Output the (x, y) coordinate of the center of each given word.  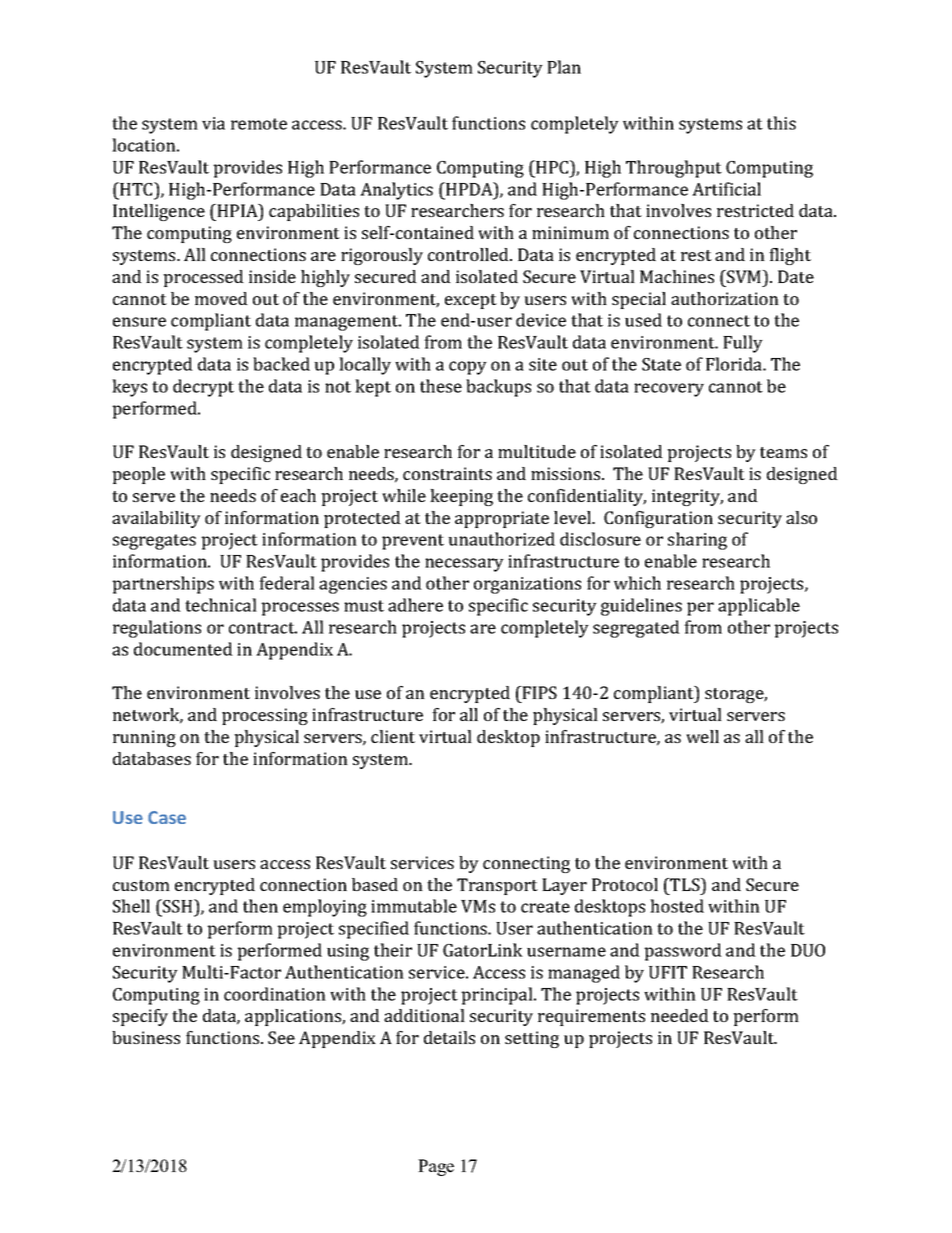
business (146, 1037)
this (781, 123)
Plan (564, 67)
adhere (415, 605)
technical (221, 605)
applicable (759, 607)
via (213, 123)
